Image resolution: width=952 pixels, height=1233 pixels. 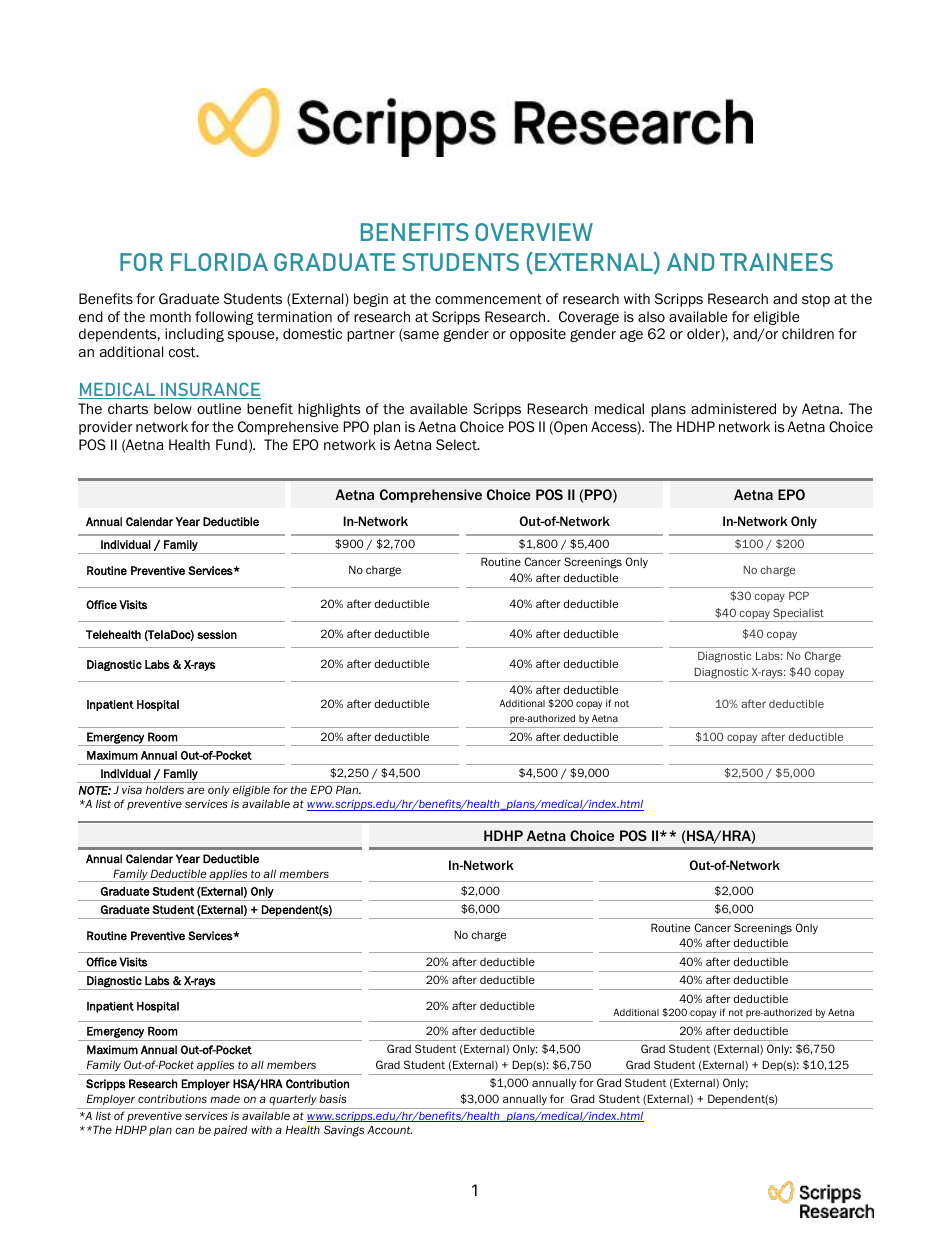 What do you see at coordinates (332, 1098) in the page?
I see `basis` at bounding box center [332, 1098].
